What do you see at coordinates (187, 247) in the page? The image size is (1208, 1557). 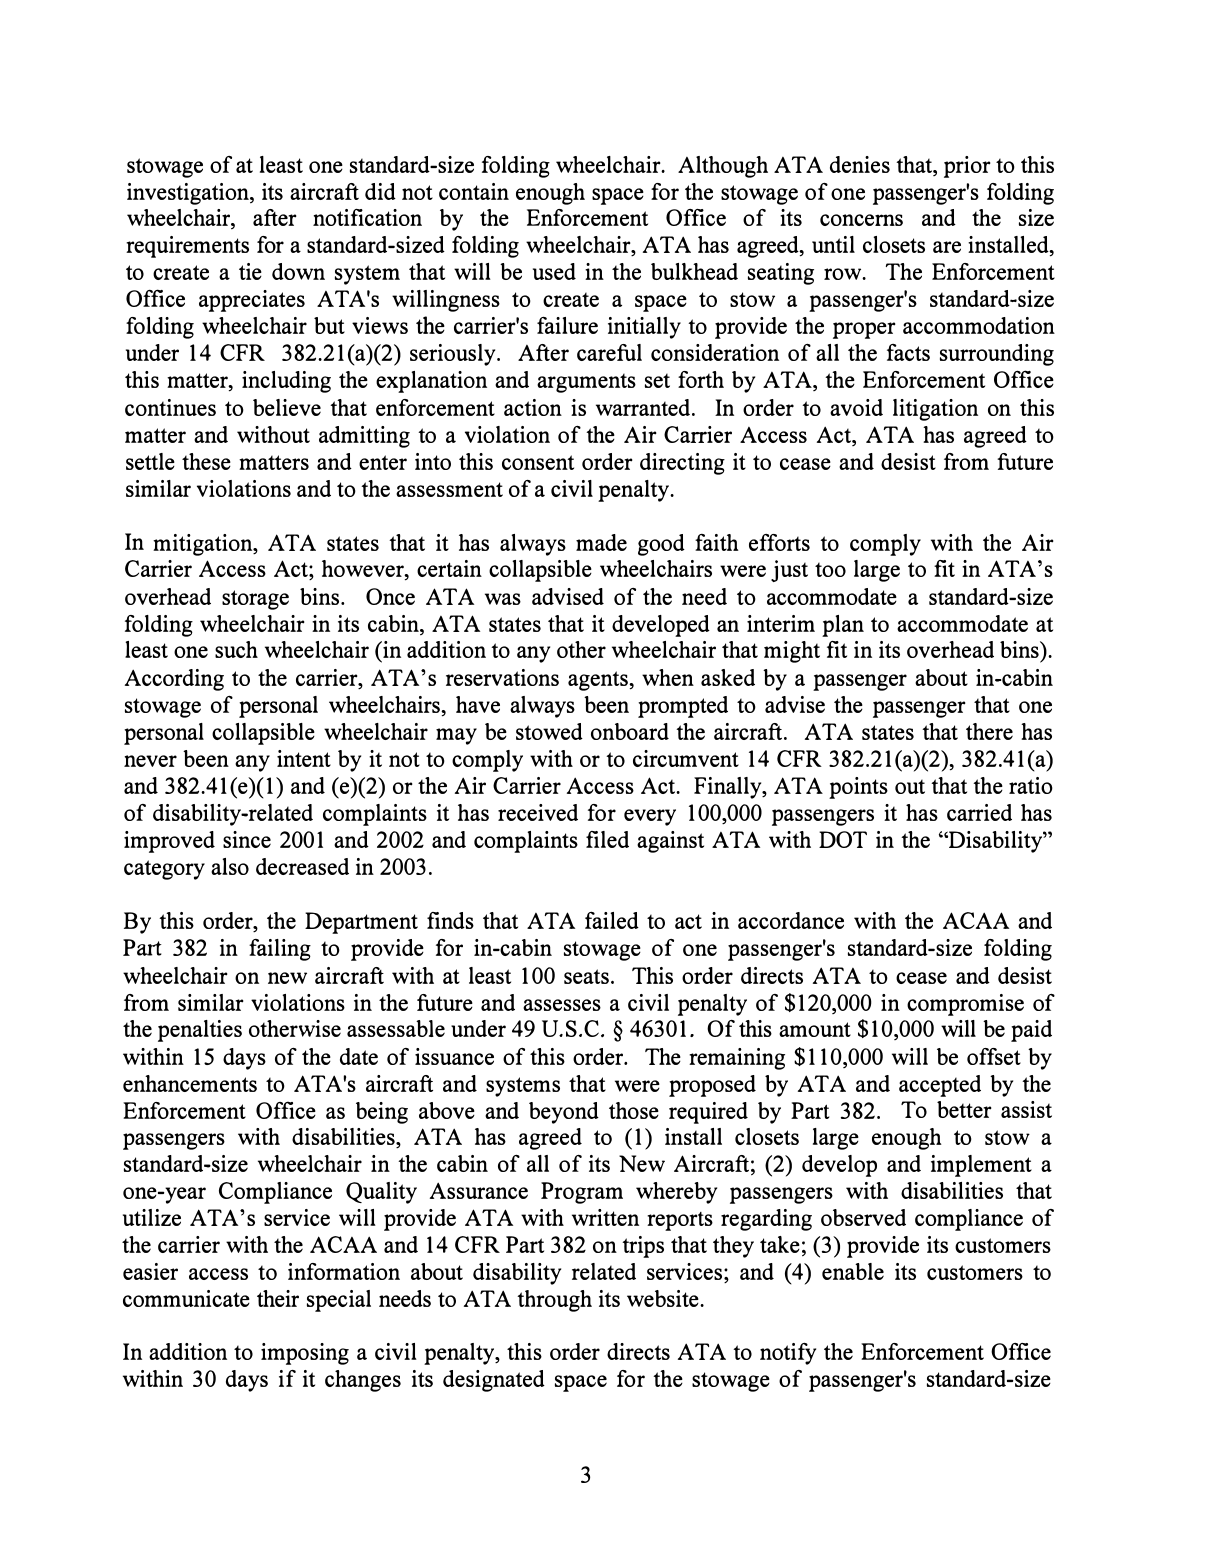 I see `requirements` at bounding box center [187, 247].
